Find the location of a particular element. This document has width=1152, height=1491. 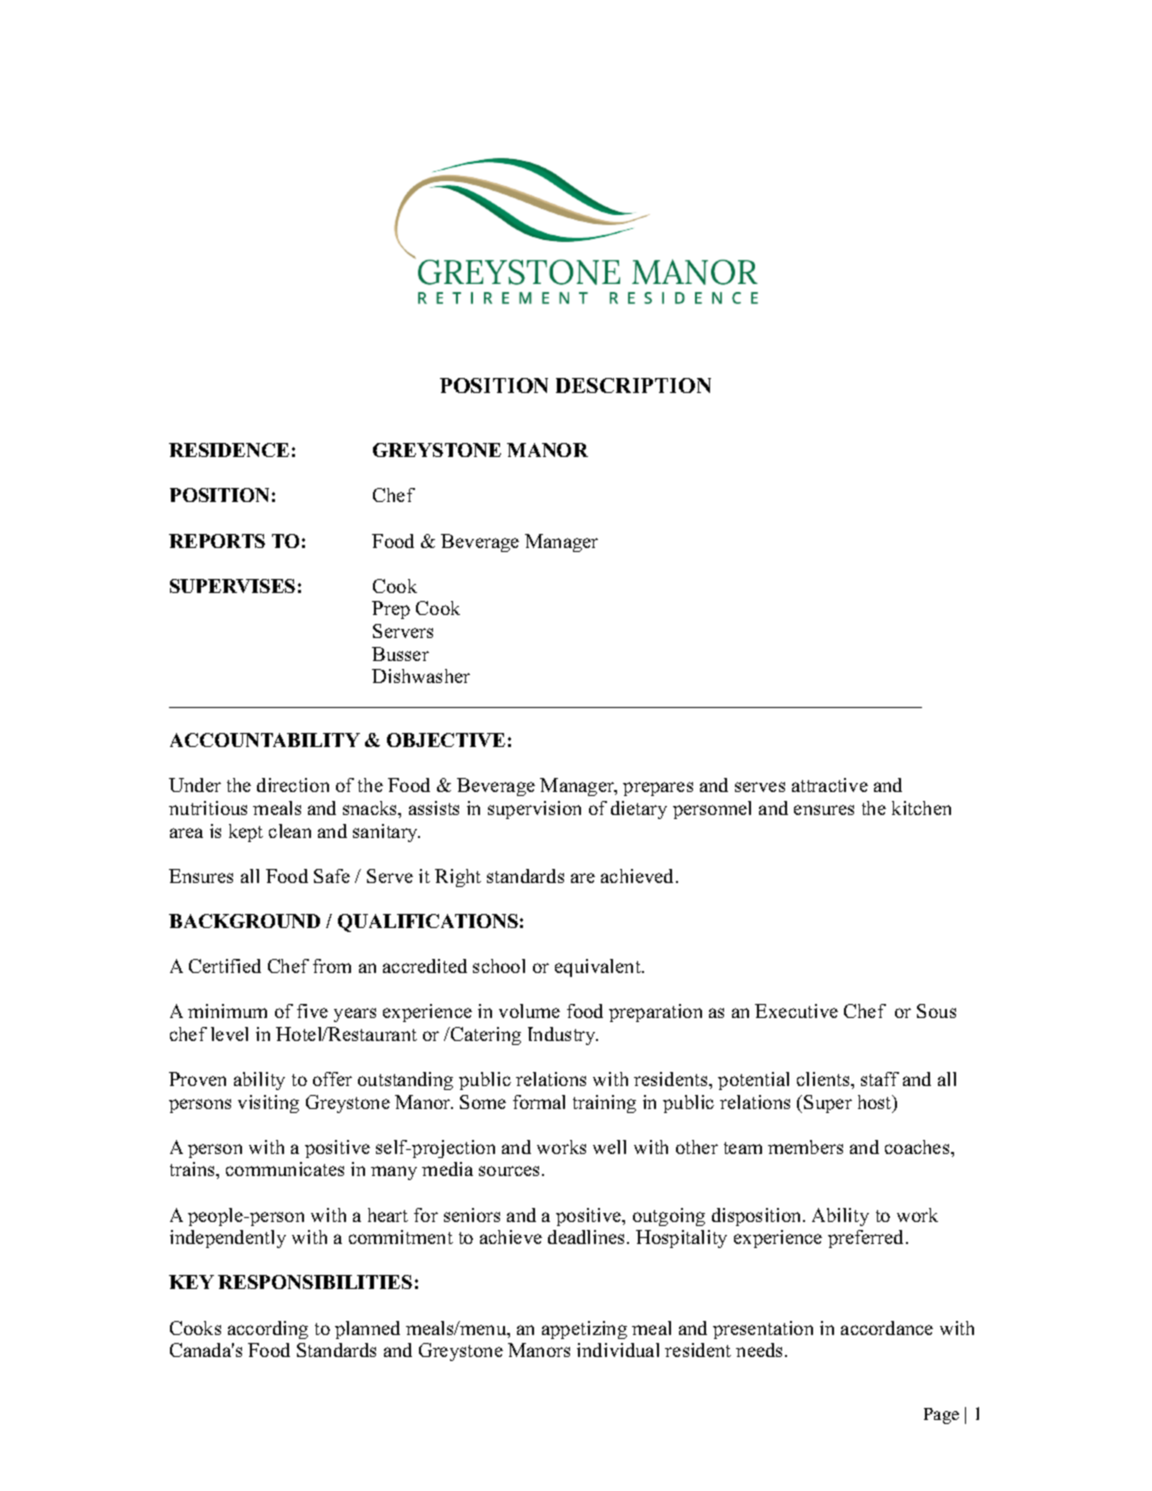

Dishwasher is located at coordinates (421, 676).
